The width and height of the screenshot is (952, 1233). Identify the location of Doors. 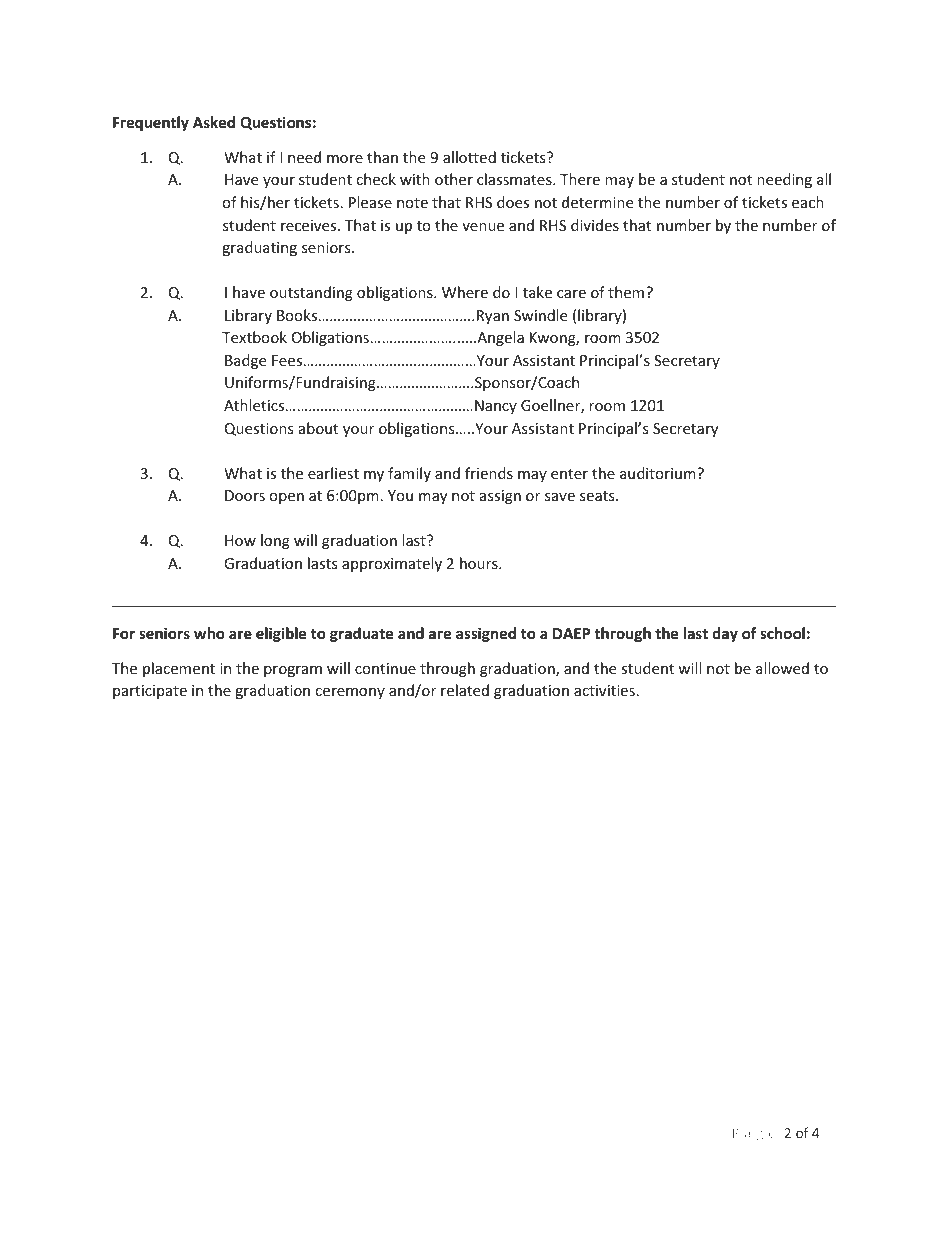
(245, 495).
